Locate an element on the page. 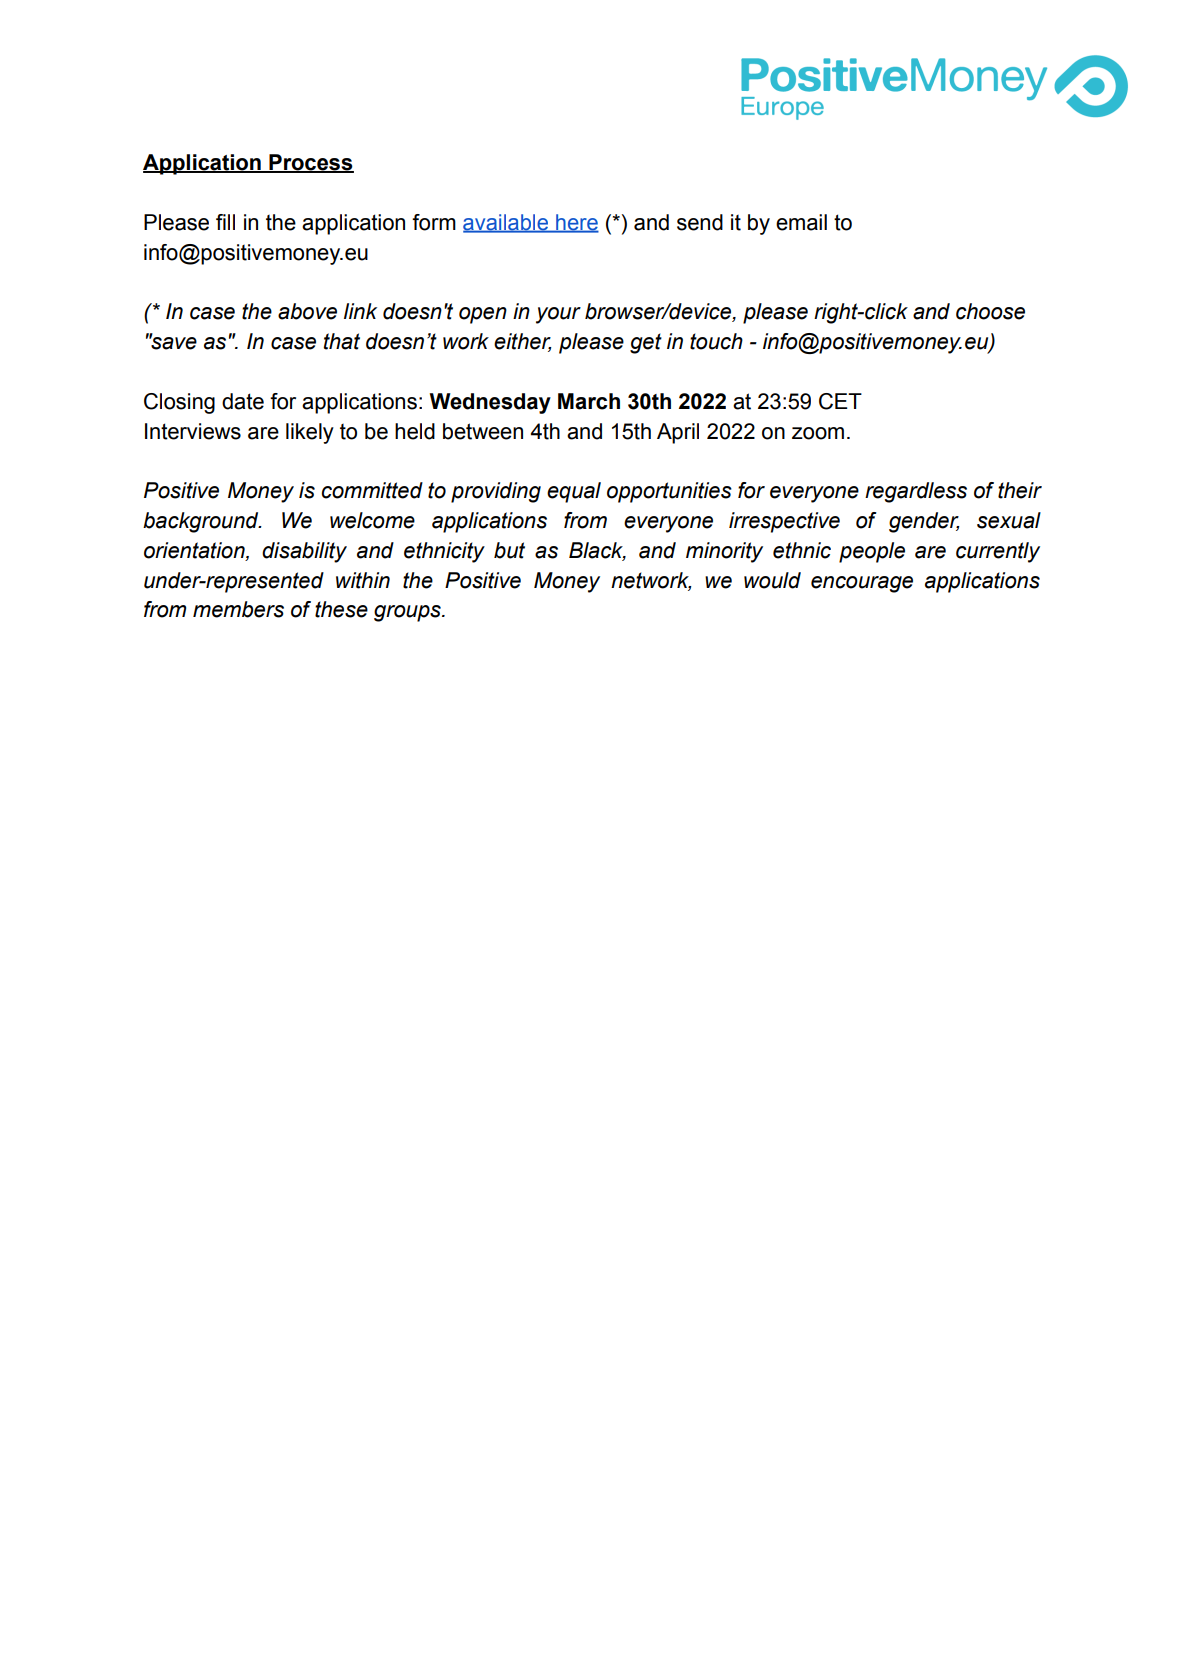 This document has width=1185, height=1674. Black is located at coordinates (597, 551).
